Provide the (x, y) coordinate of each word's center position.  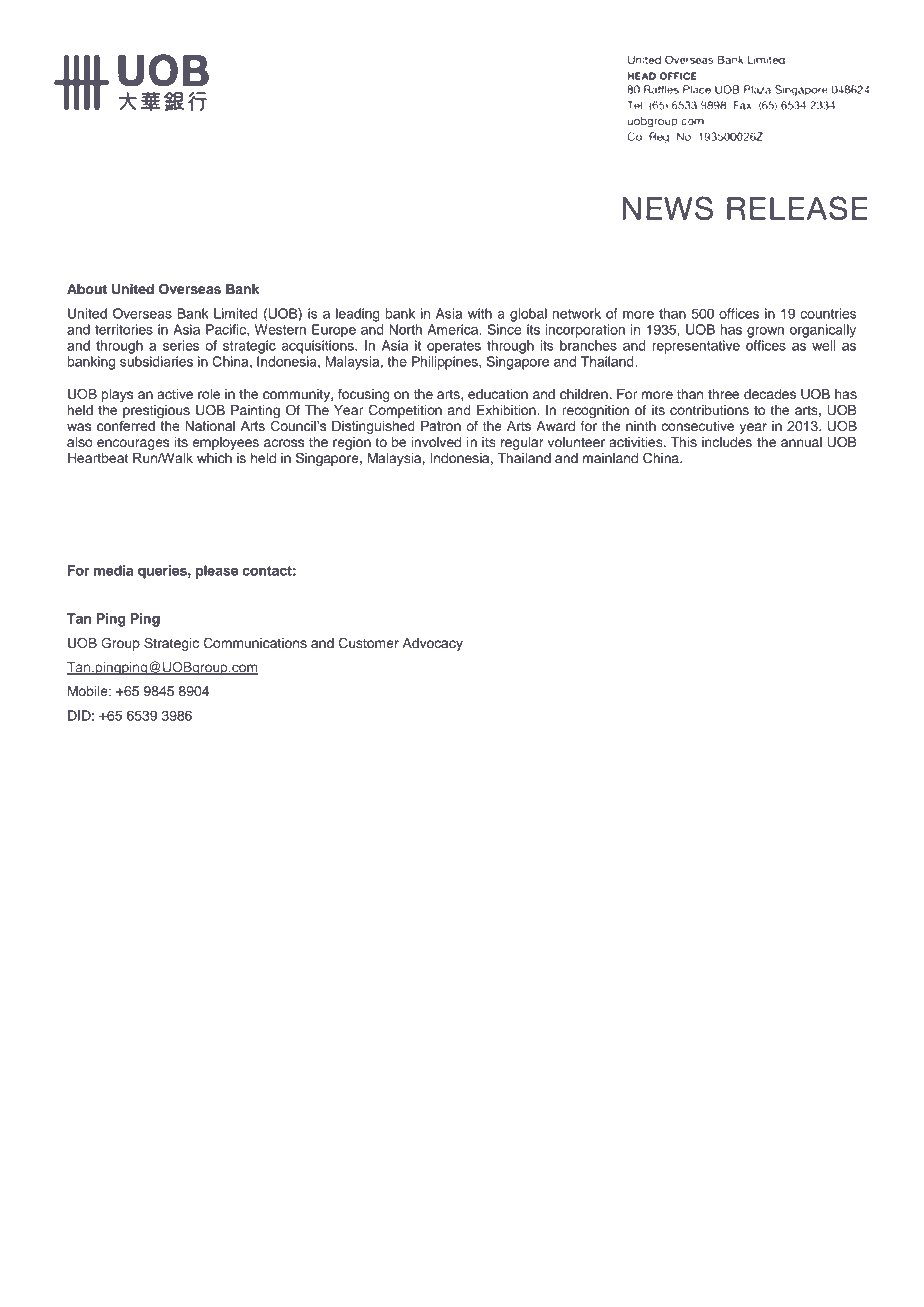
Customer (368, 643)
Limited (236, 313)
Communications (255, 643)
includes (727, 442)
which (214, 458)
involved (436, 442)
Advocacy (433, 644)
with (480, 313)
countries (828, 313)
